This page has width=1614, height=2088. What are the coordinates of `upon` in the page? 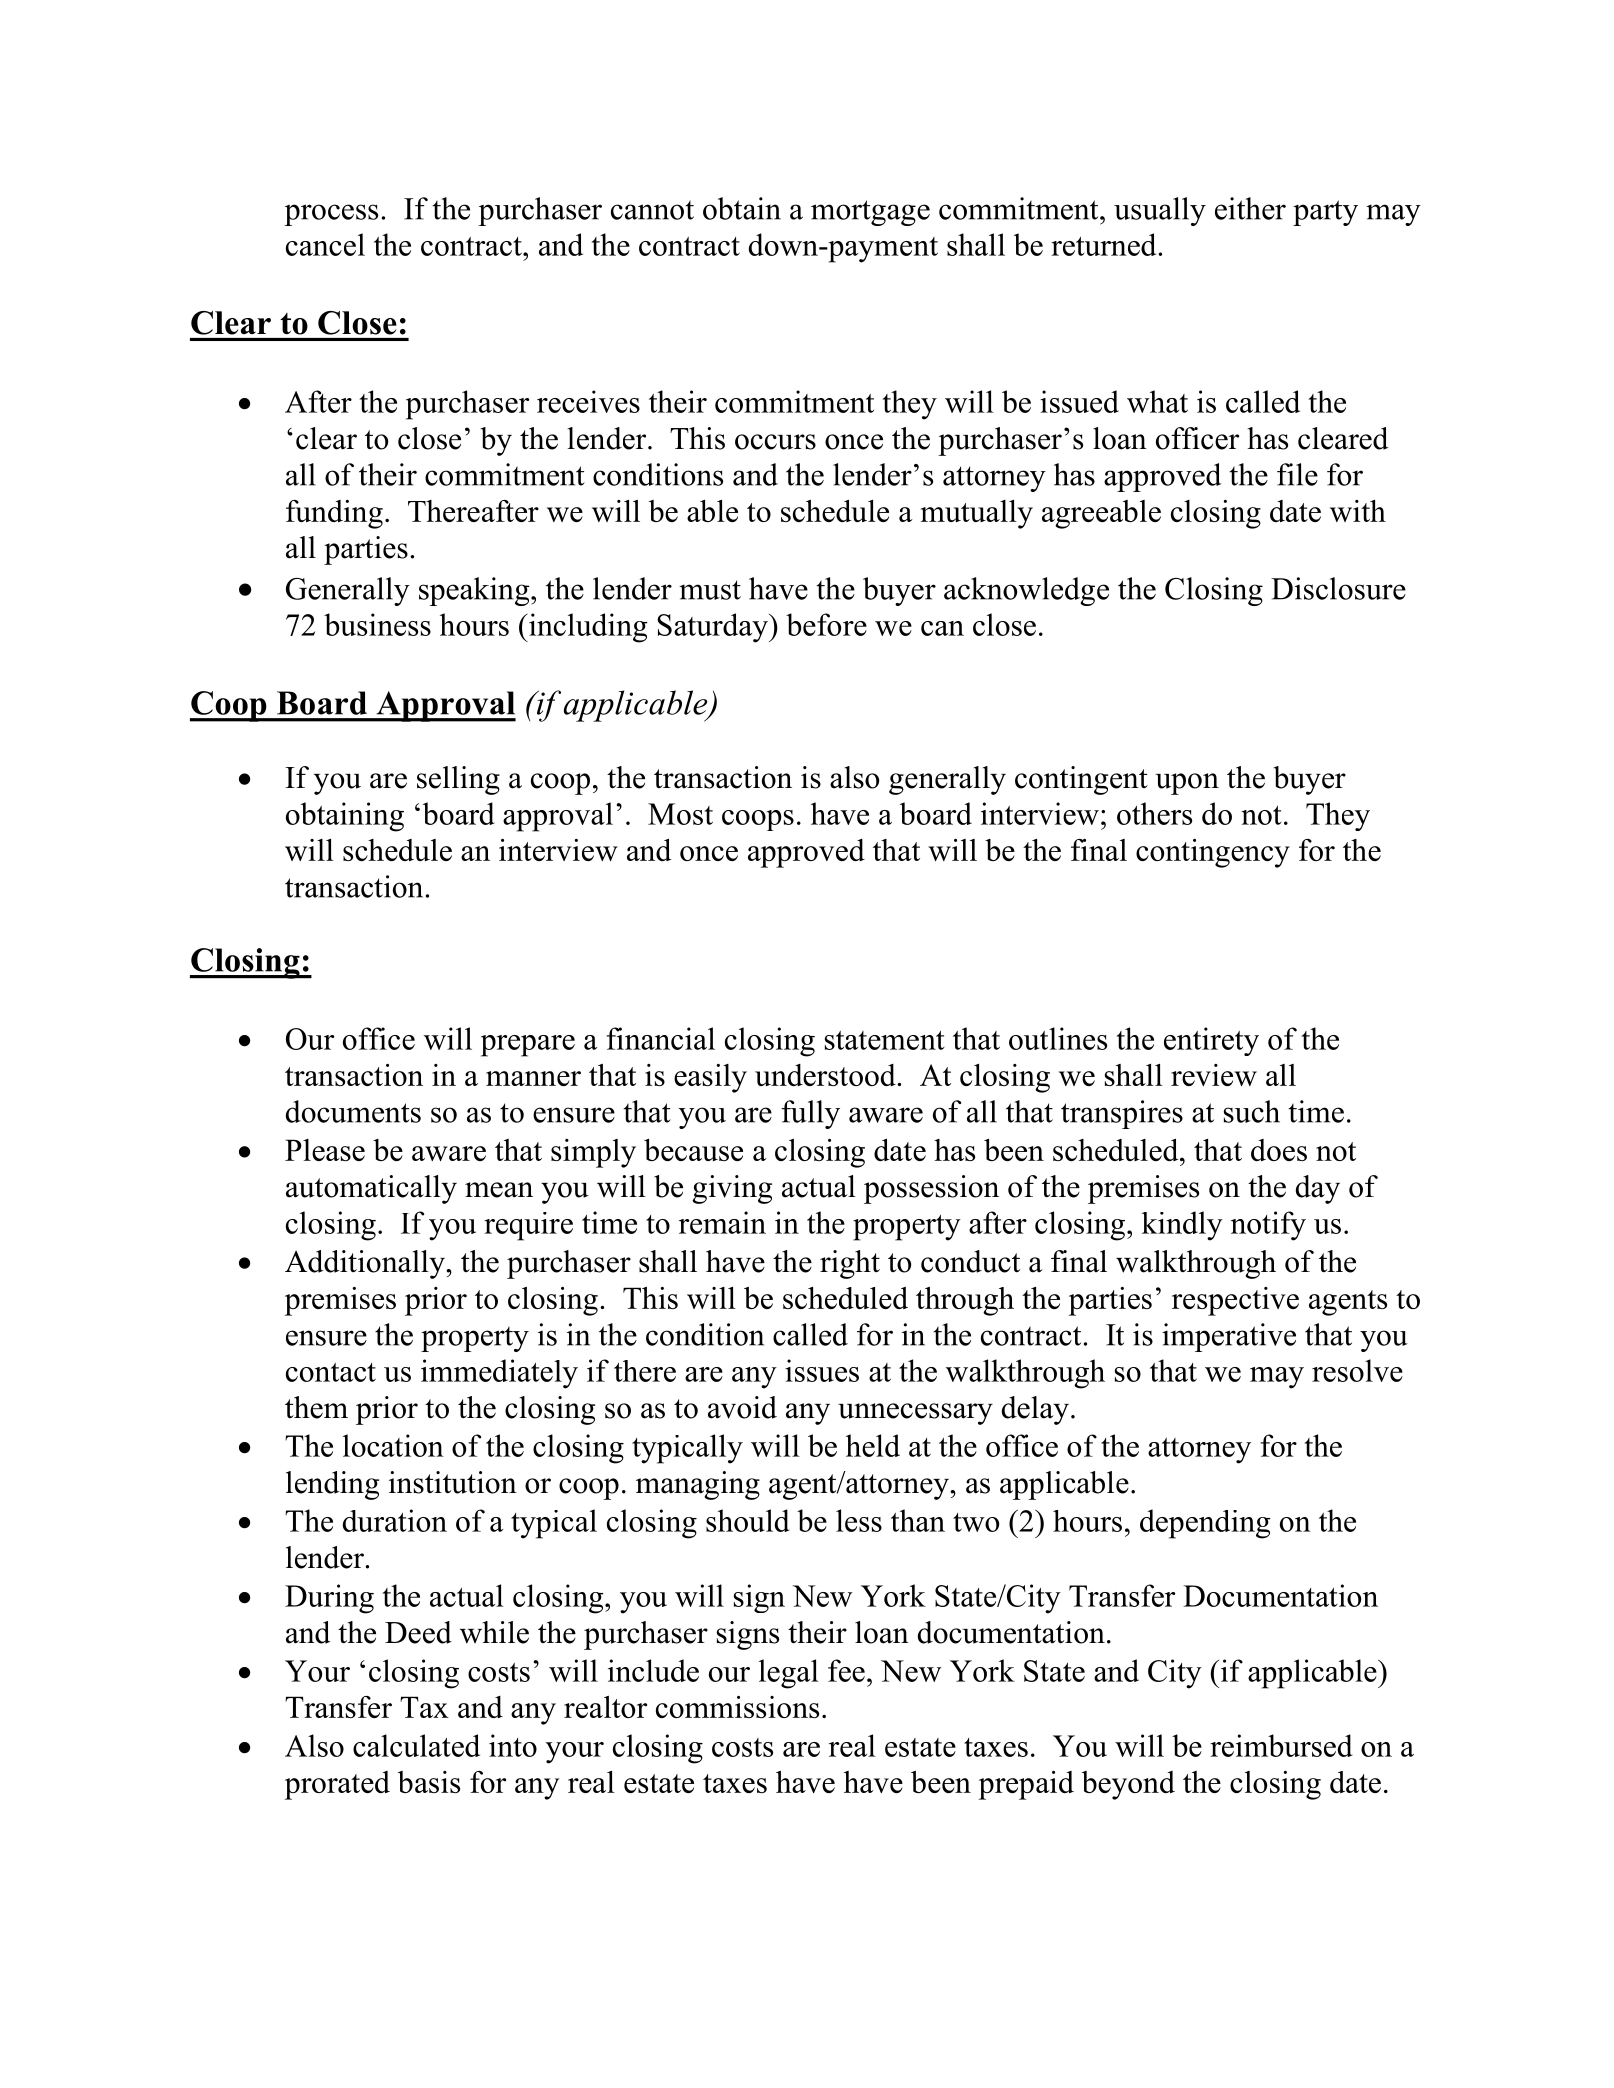 It's located at (1187, 784).
